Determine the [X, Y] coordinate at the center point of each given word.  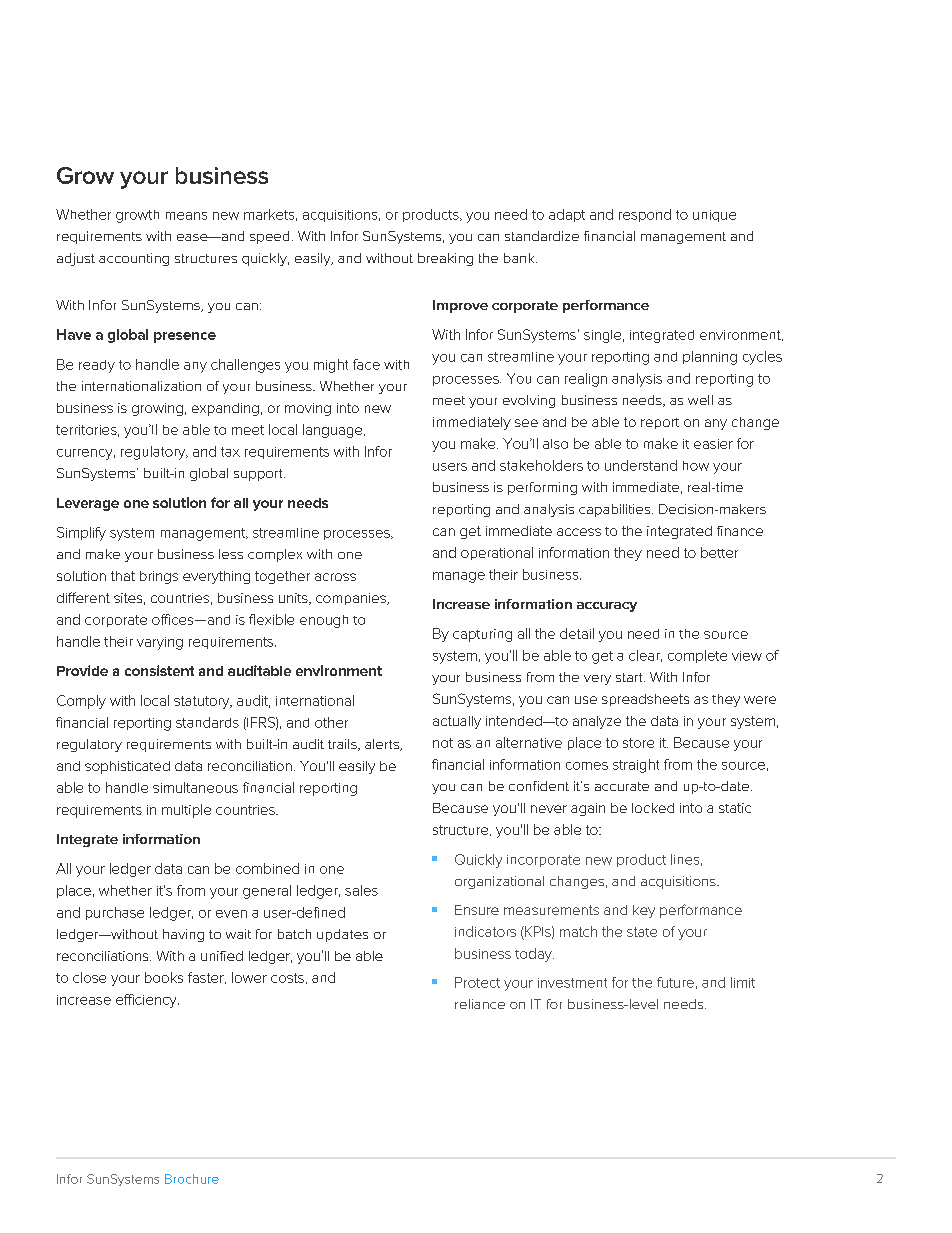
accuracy [607, 607]
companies [352, 599]
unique [714, 216]
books [164, 977]
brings [159, 577]
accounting [134, 259]
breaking [445, 259]
